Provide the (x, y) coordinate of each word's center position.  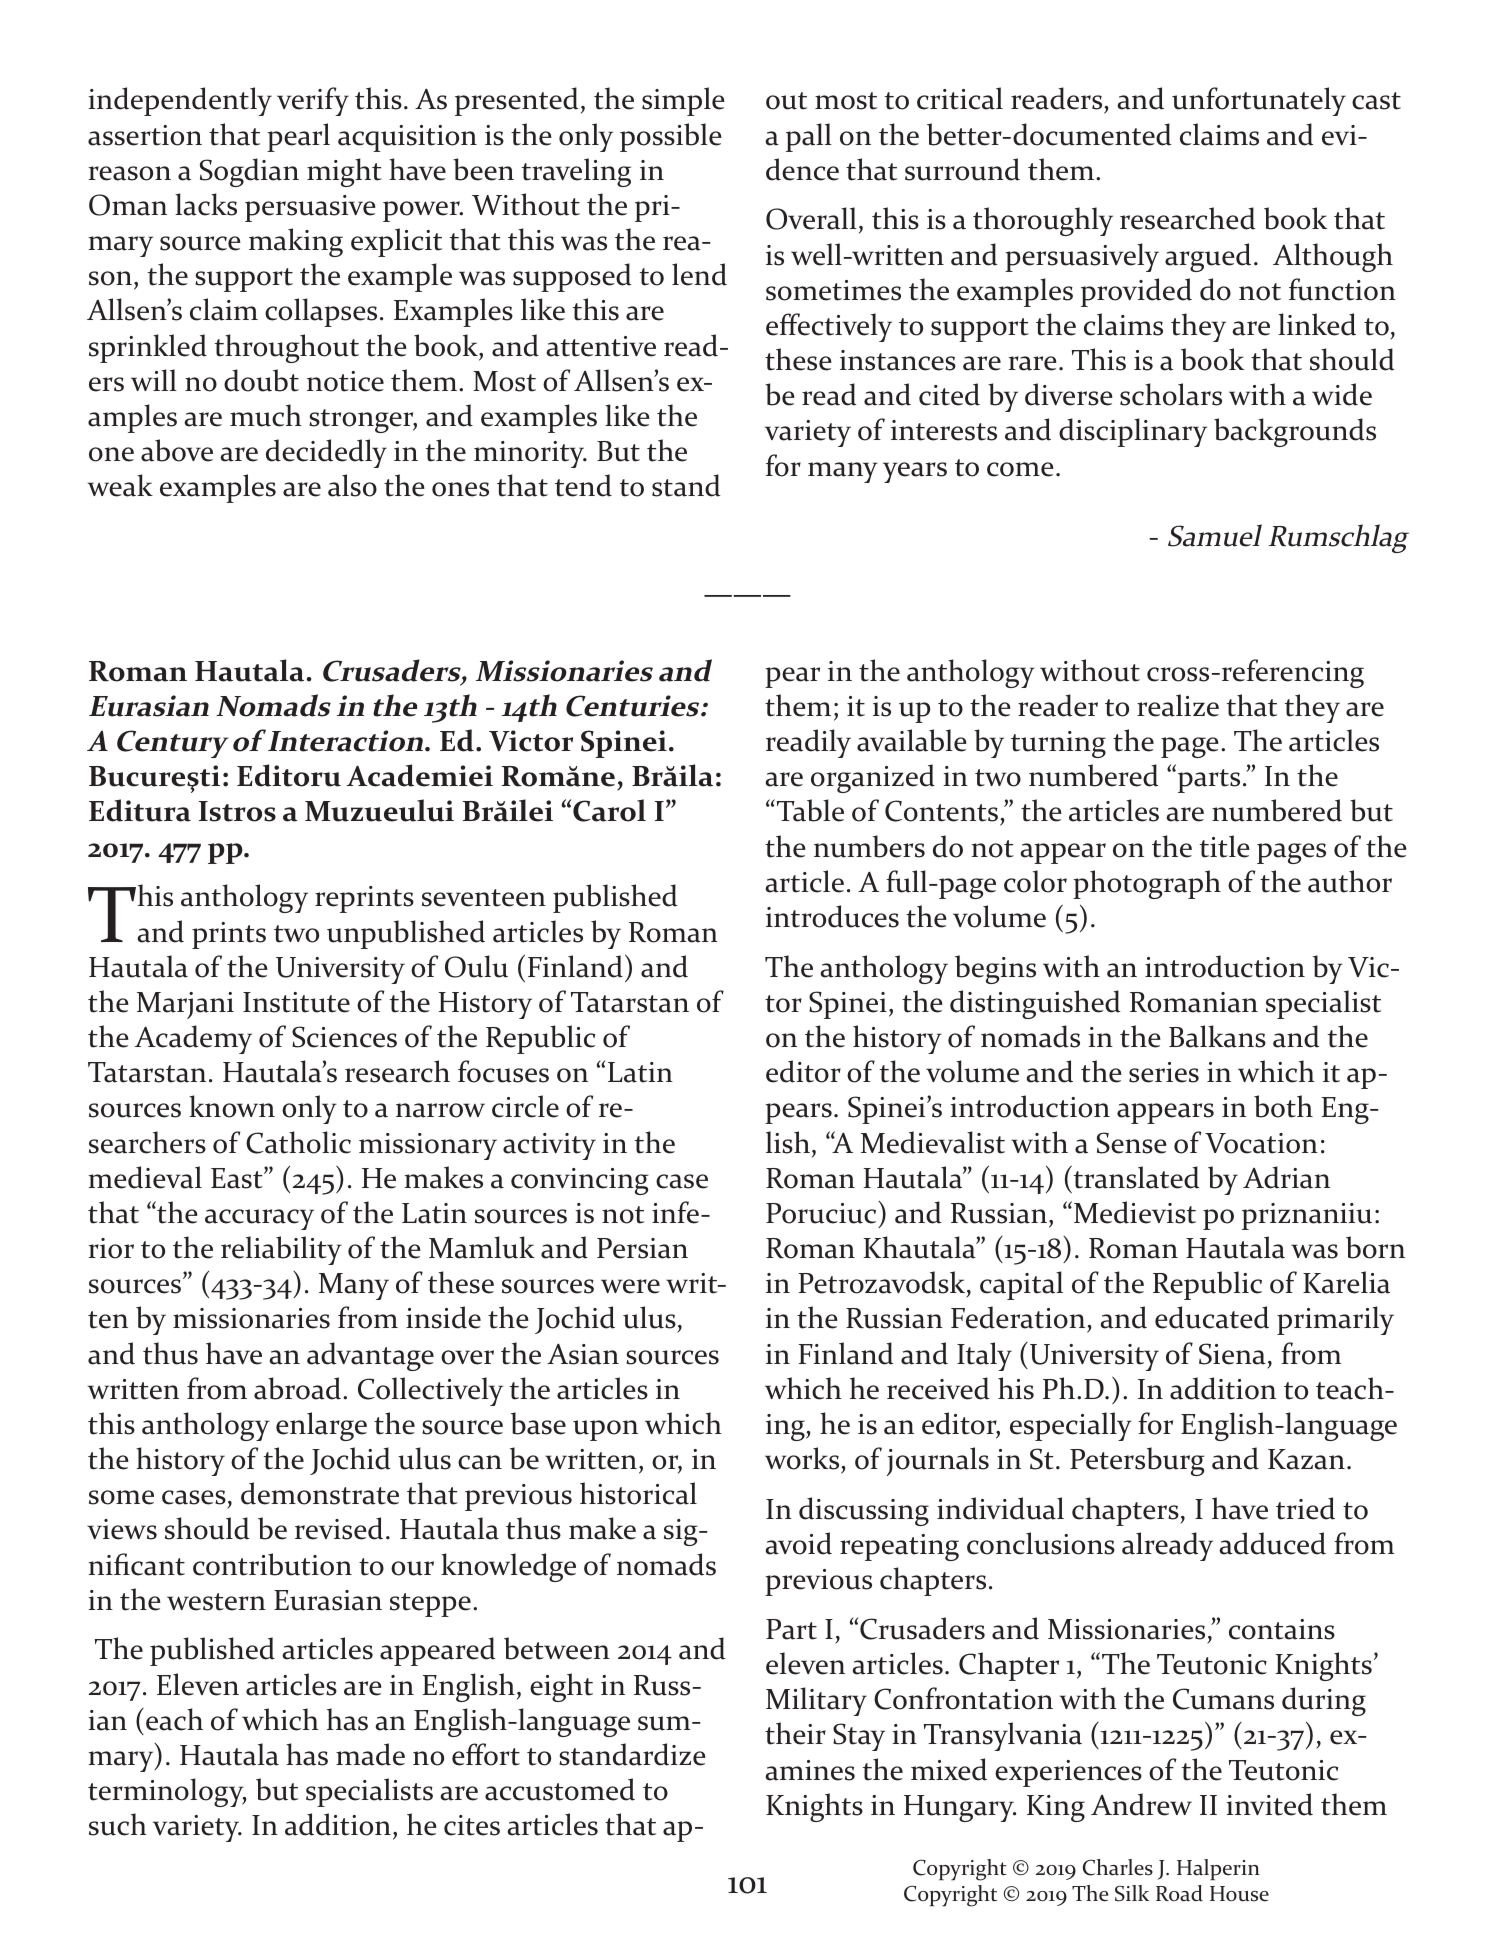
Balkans (1217, 1036)
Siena (1232, 1354)
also (352, 485)
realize (1178, 705)
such (118, 1824)
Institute (296, 1002)
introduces (832, 916)
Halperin (1218, 1869)
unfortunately (1259, 101)
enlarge (321, 1426)
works (802, 1458)
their (795, 1733)
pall (809, 137)
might (344, 172)
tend (583, 485)
